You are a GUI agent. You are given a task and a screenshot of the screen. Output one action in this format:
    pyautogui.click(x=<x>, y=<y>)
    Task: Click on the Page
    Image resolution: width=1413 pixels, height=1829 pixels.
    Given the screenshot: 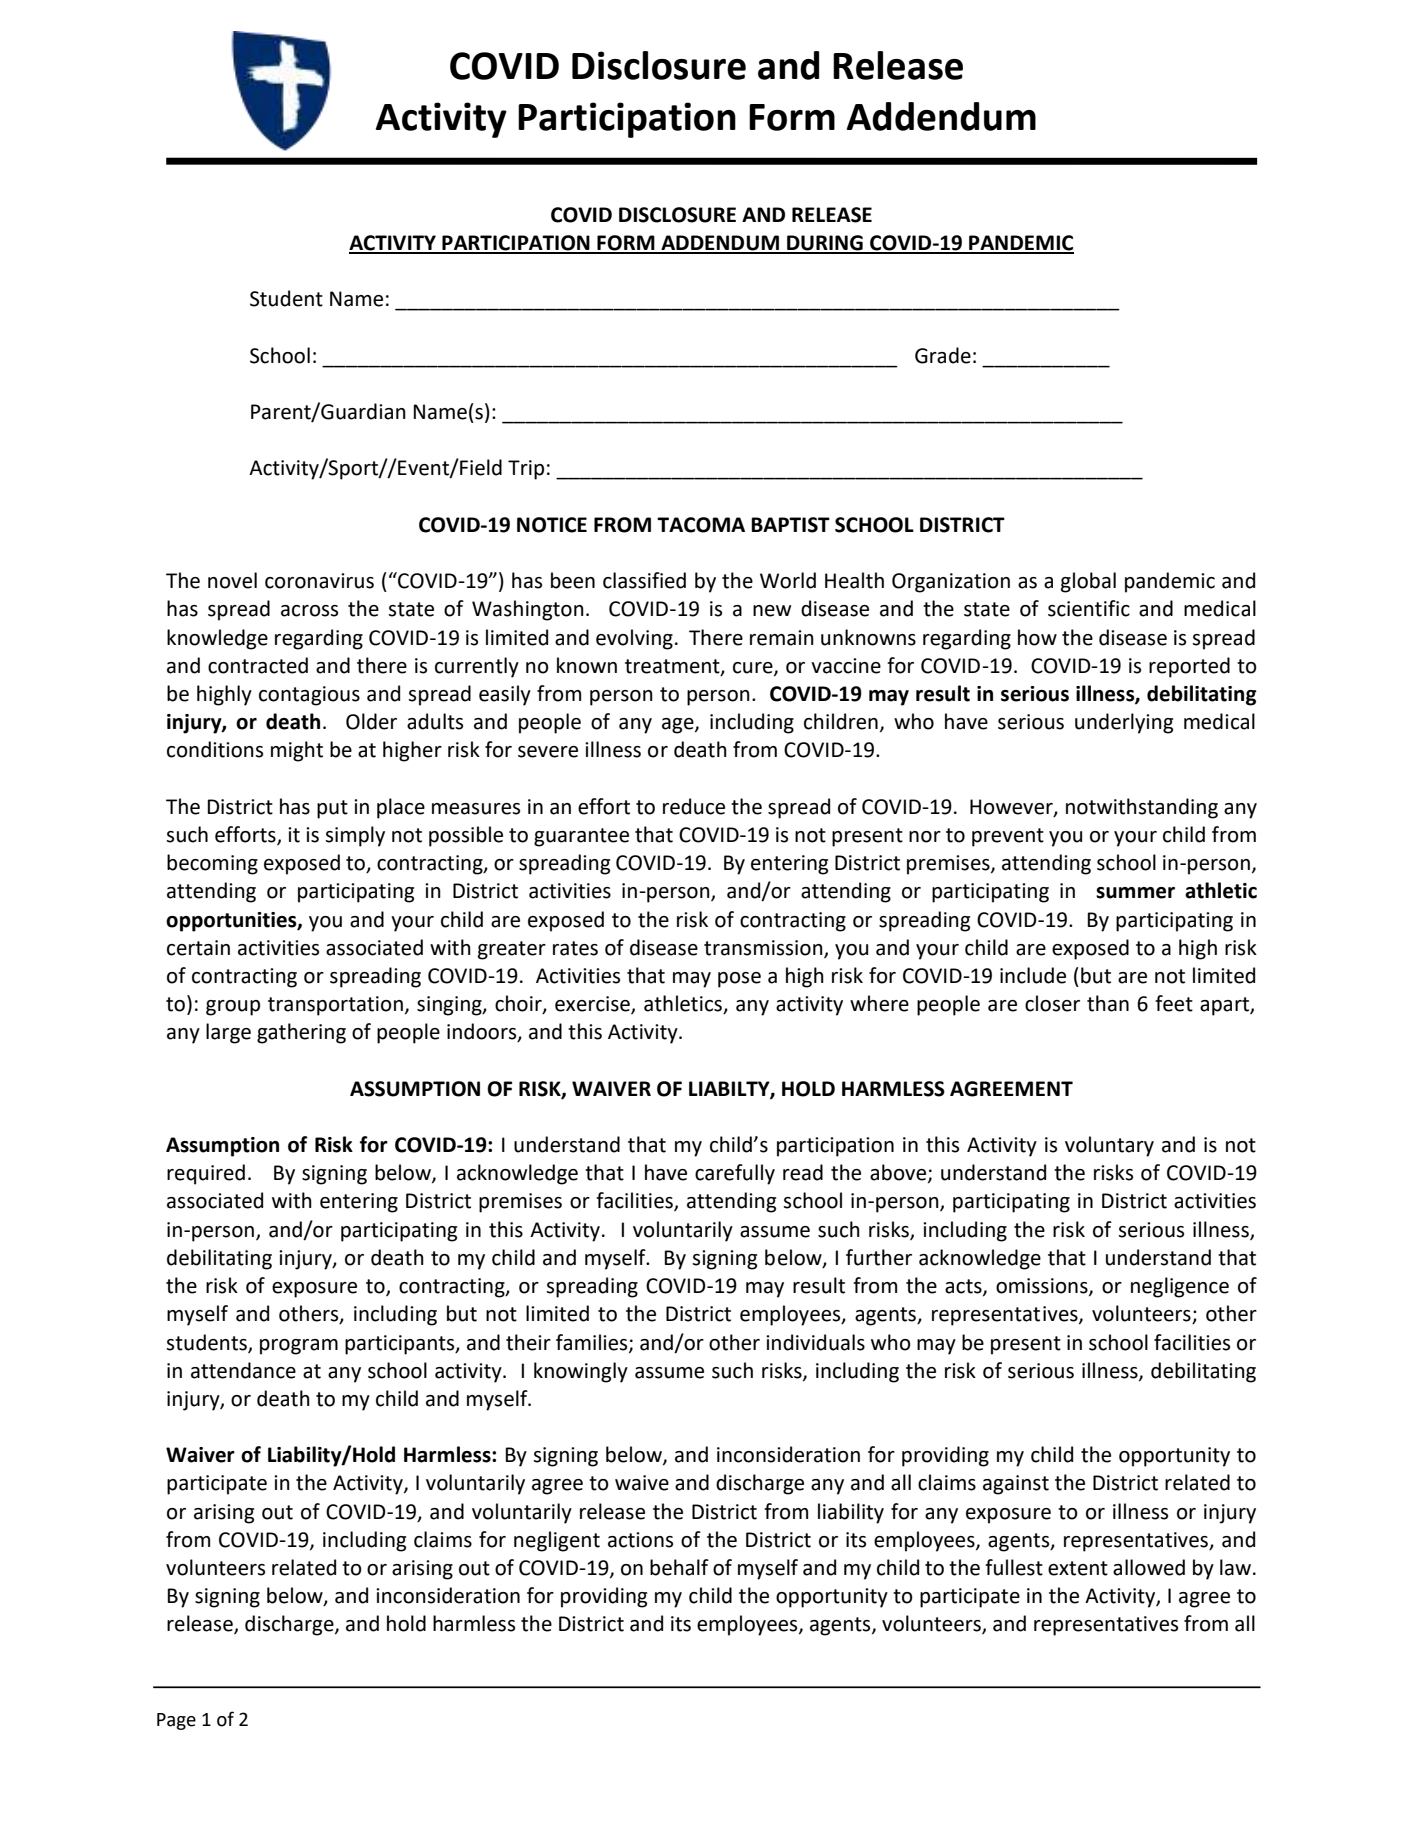 What is the action you would take?
    pyautogui.click(x=176, y=1721)
